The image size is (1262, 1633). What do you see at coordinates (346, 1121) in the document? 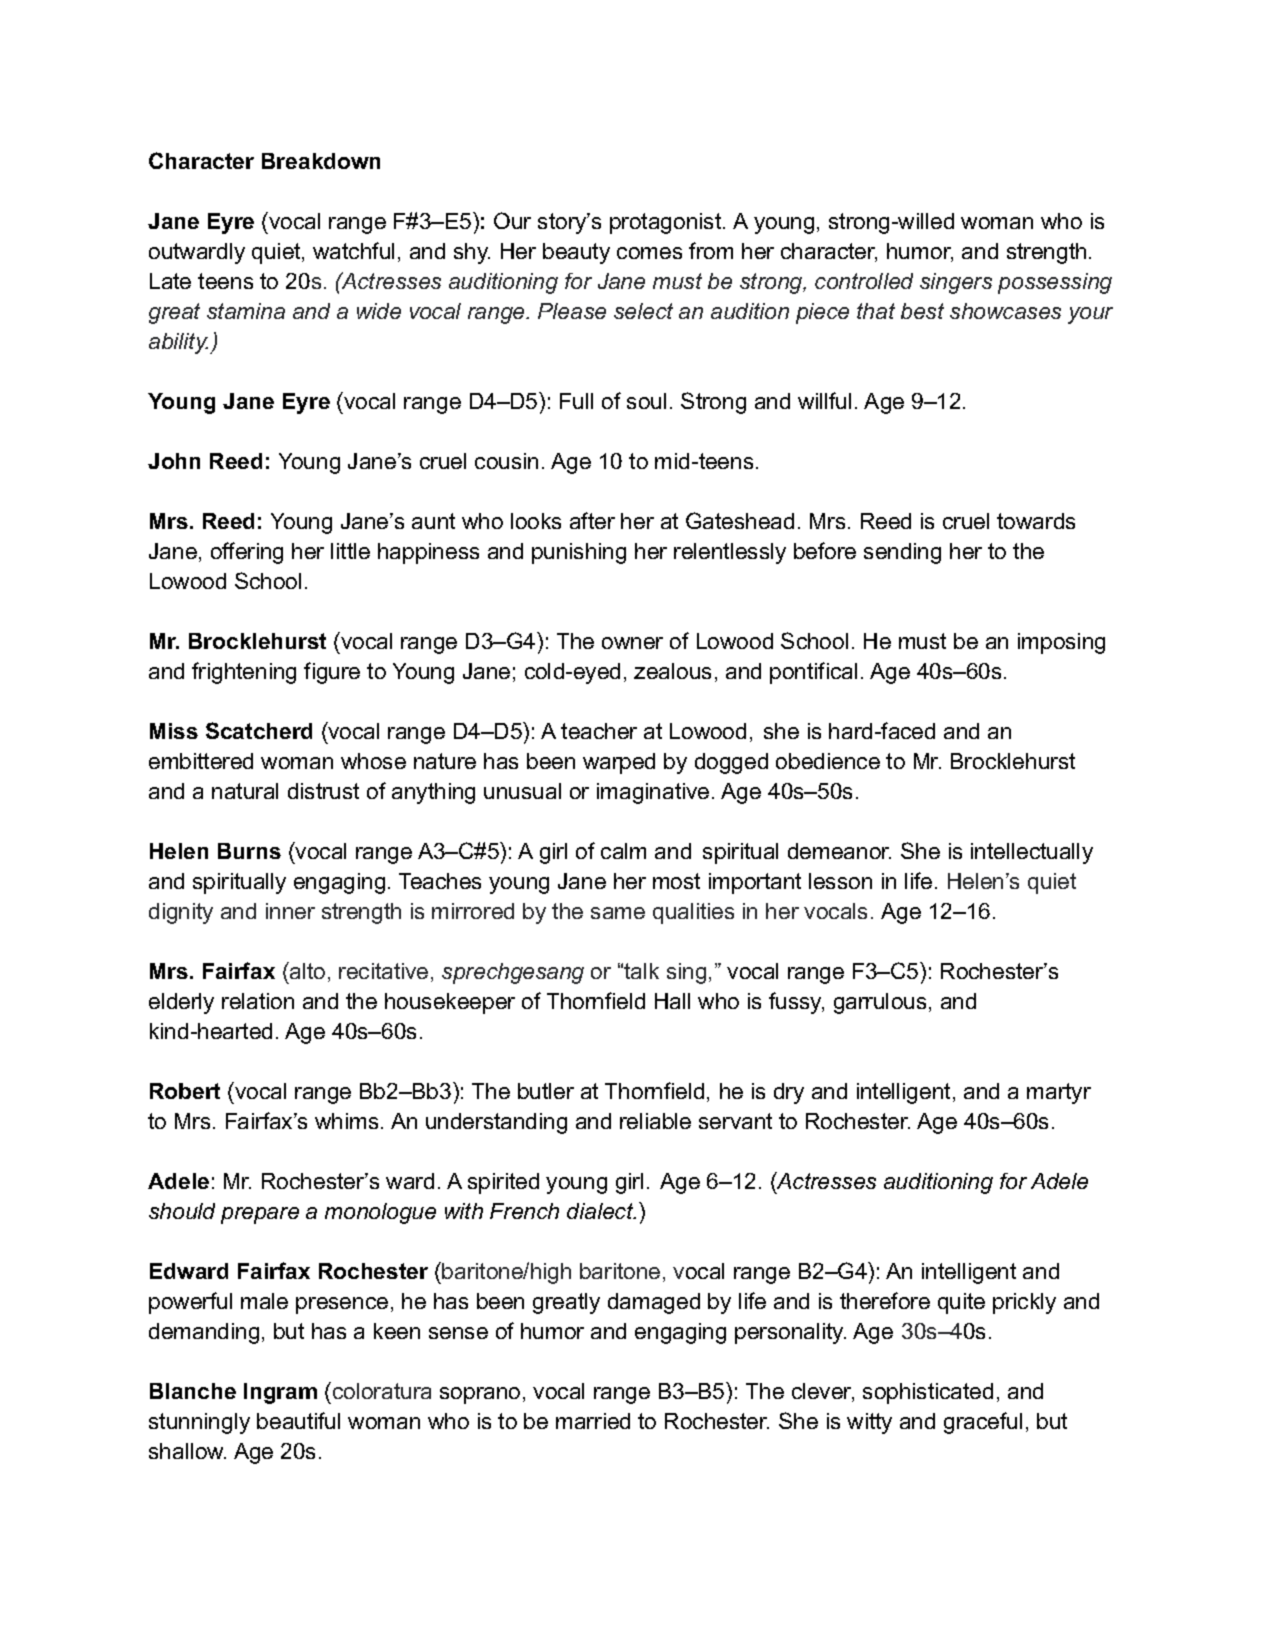
I see `whims` at bounding box center [346, 1121].
